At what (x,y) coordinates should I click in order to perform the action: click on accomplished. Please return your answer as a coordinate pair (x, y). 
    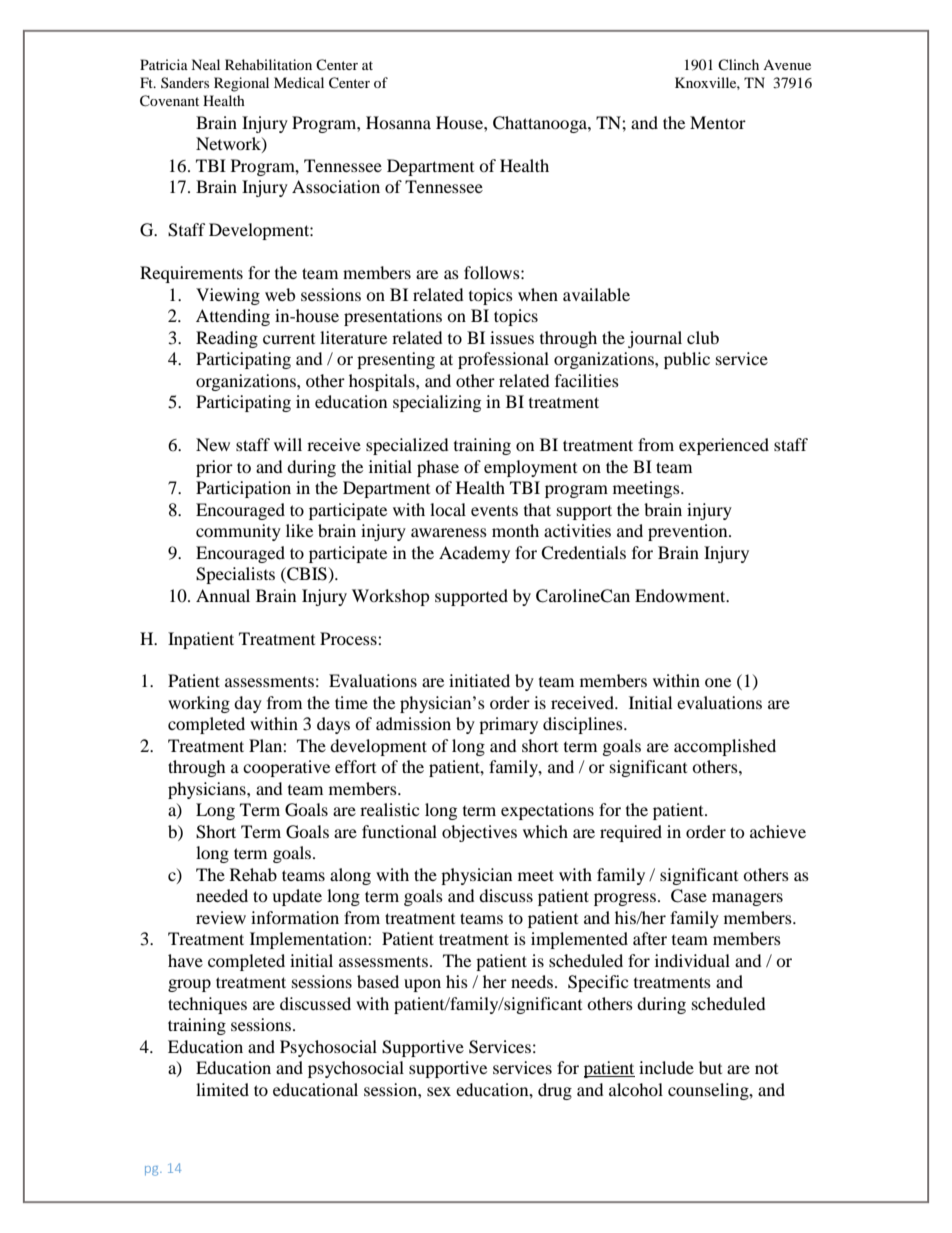
    Looking at the image, I should click on (725, 747).
